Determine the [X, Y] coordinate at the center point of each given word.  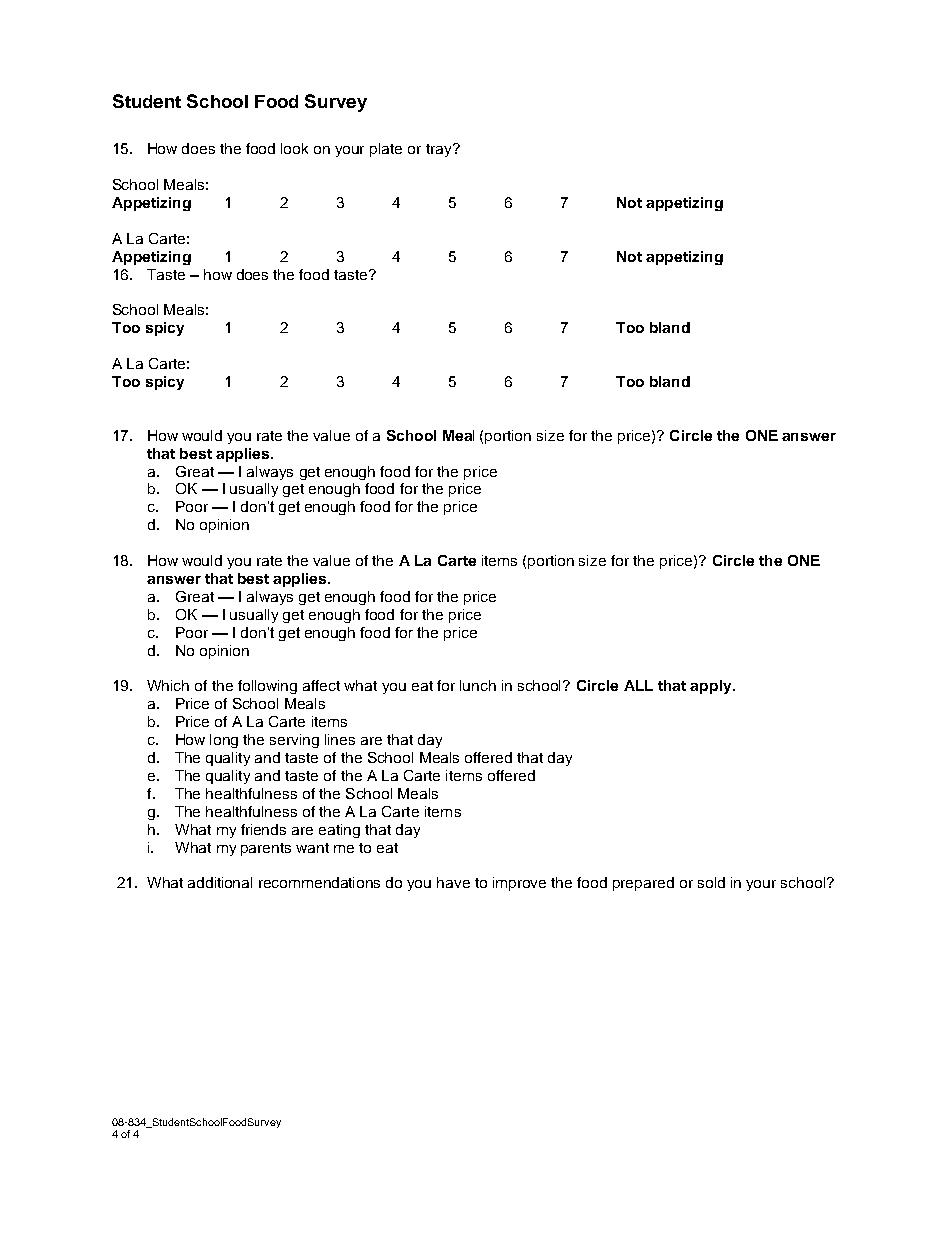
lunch [478, 685]
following [267, 687]
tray [440, 150]
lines [340, 739]
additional [220, 882]
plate [386, 150]
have [453, 882]
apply [712, 687]
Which [168, 685]
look [294, 148]
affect [321, 685]
